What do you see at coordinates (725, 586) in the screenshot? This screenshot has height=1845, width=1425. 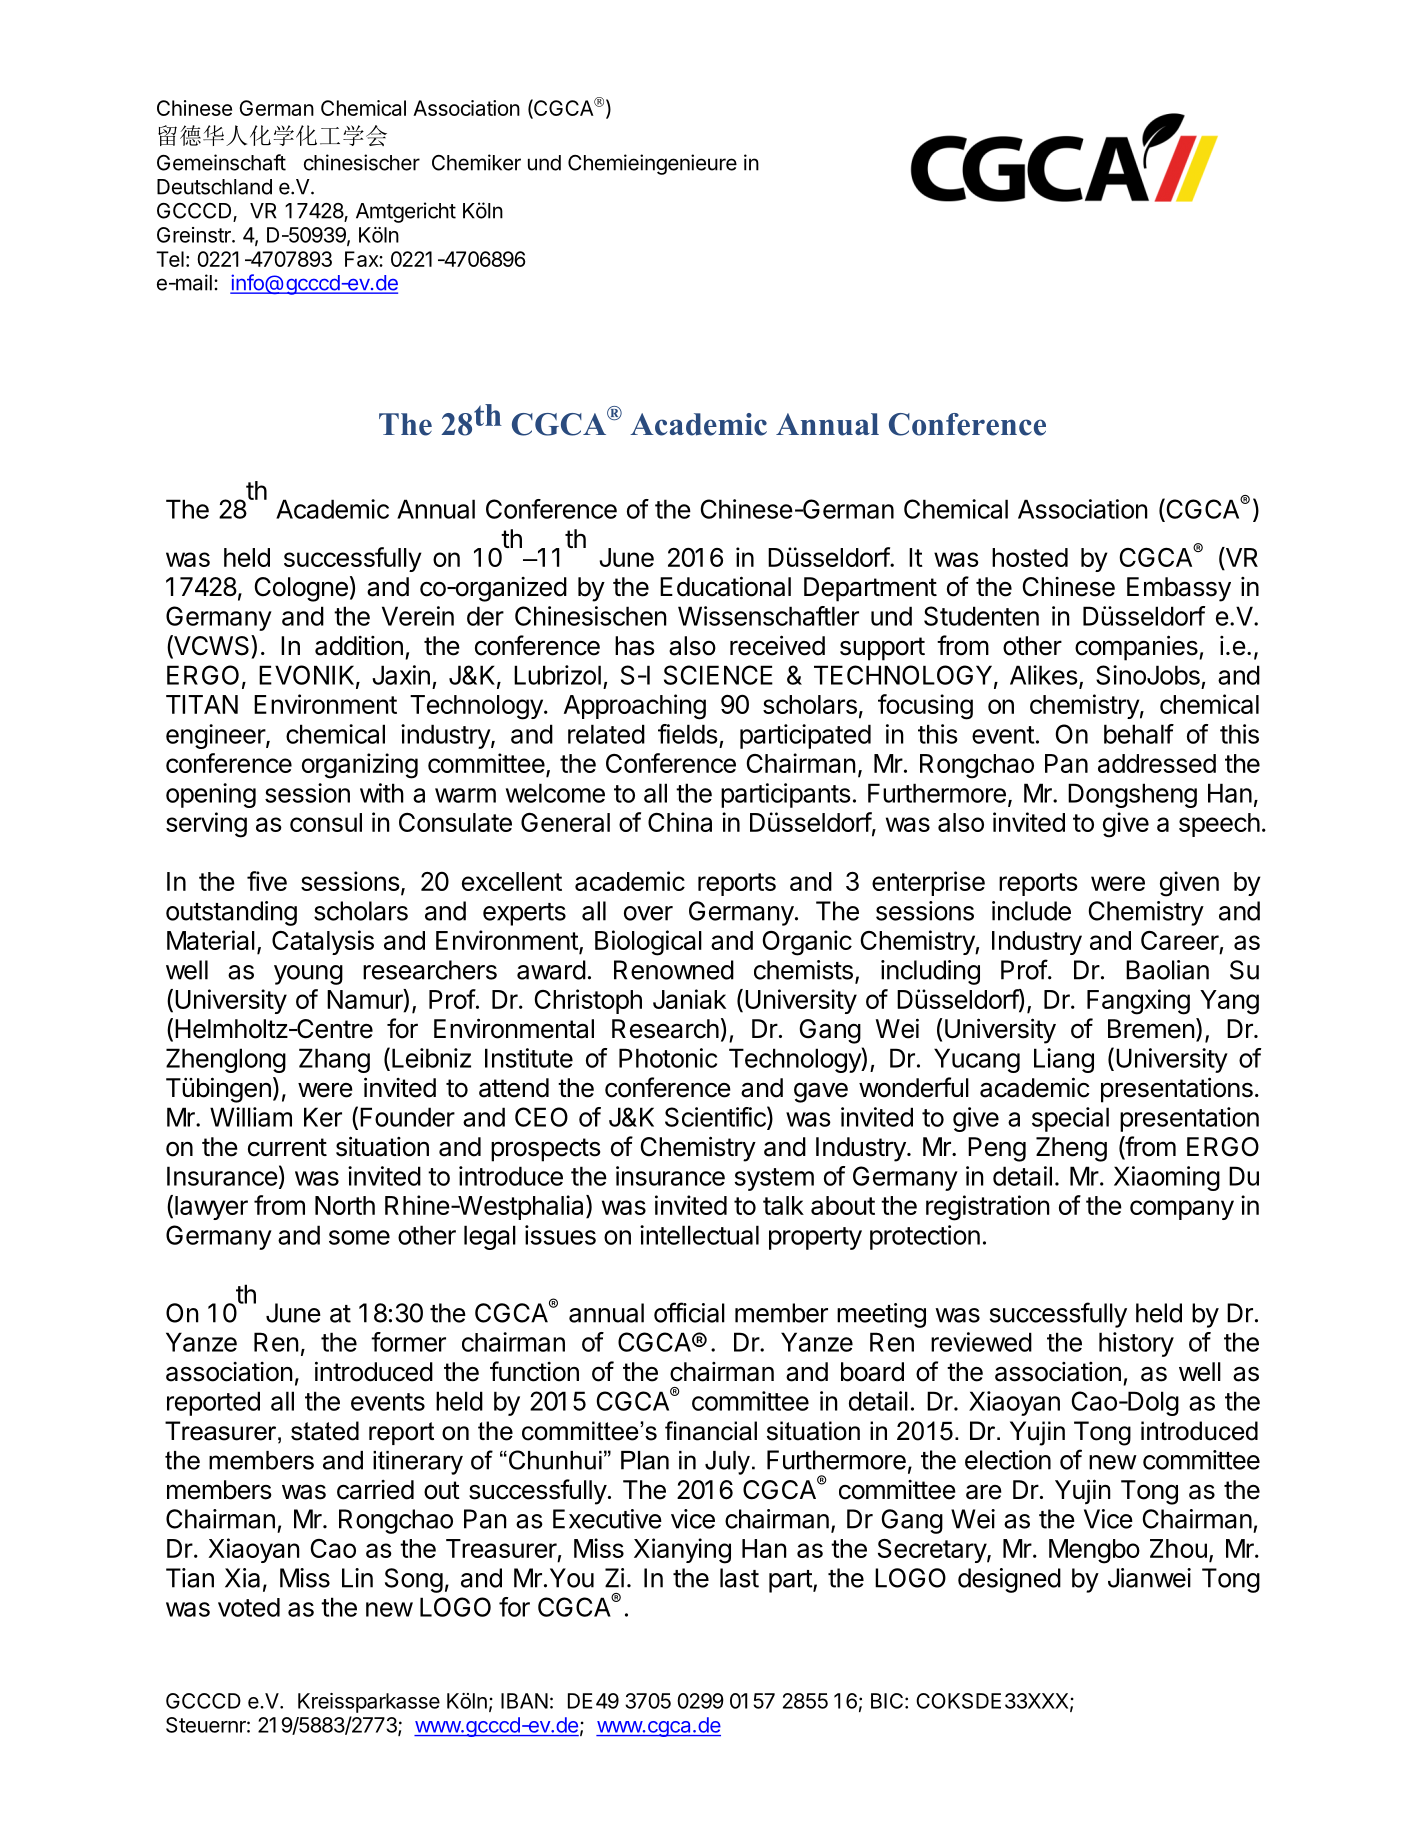 I see `Educational` at bounding box center [725, 586].
